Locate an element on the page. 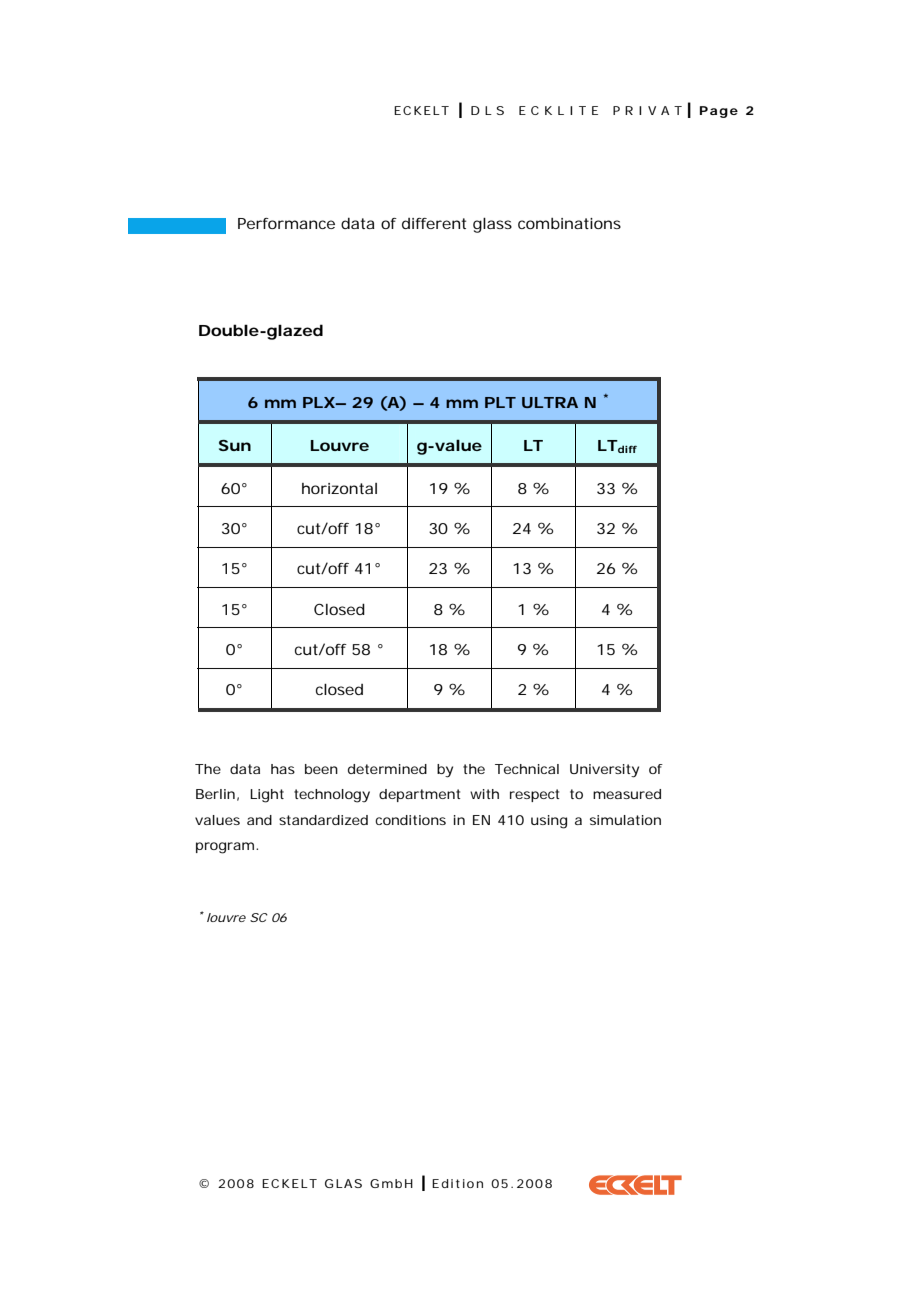 This page has width=924, height=1308. program is located at coordinates (225, 848).
